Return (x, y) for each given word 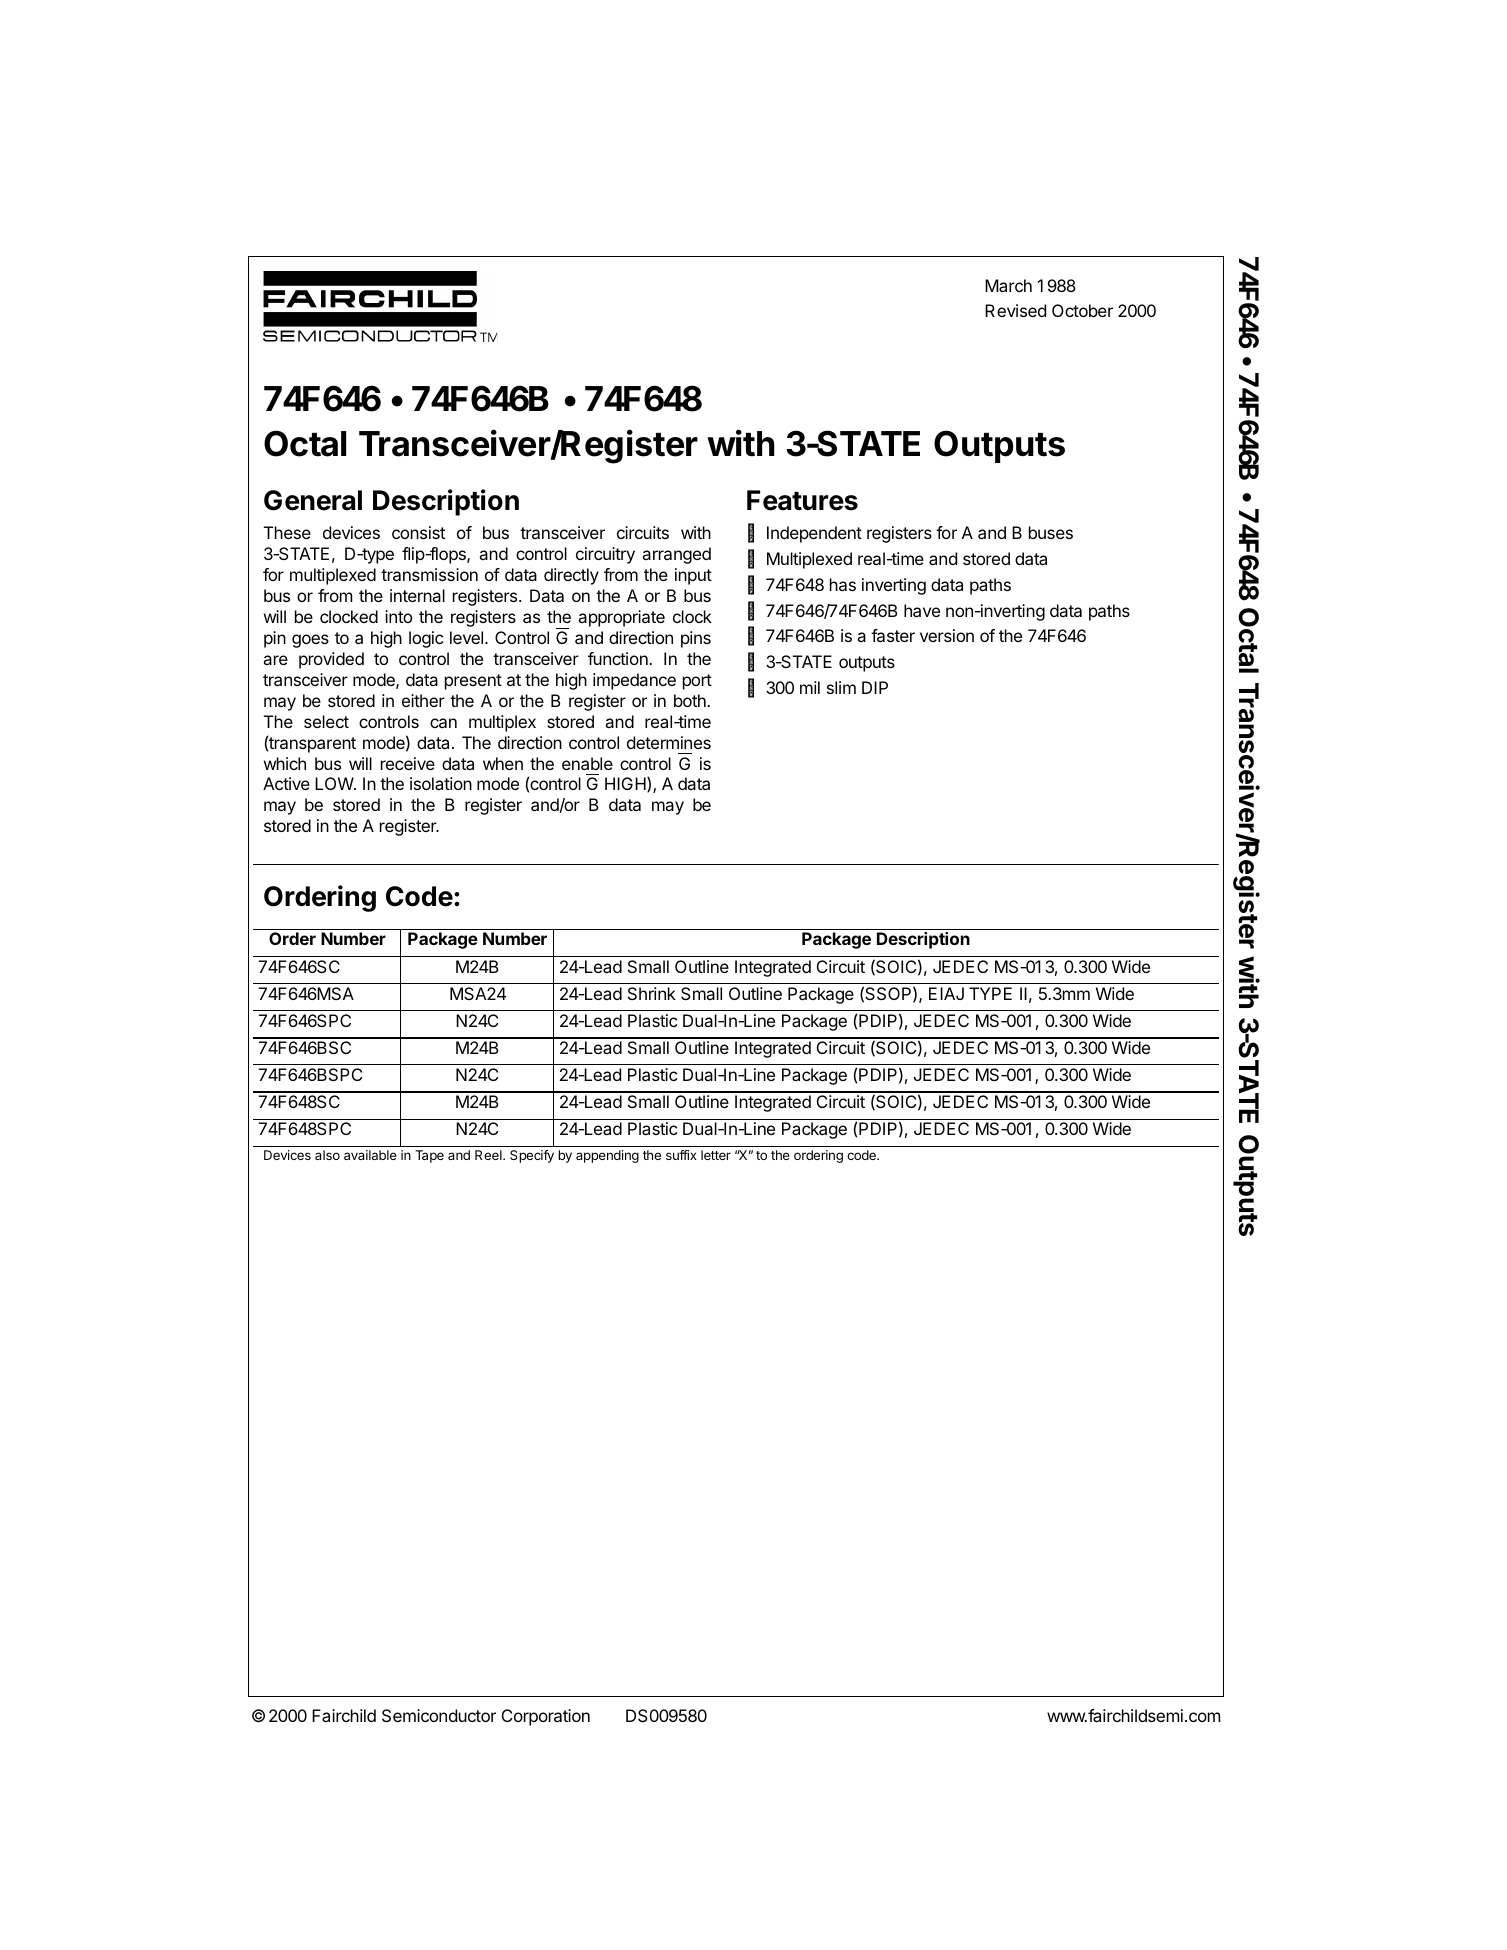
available (370, 1155)
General (313, 500)
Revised (1015, 310)
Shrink (652, 993)
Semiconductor (439, 1715)
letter (716, 1155)
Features (802, 500)
